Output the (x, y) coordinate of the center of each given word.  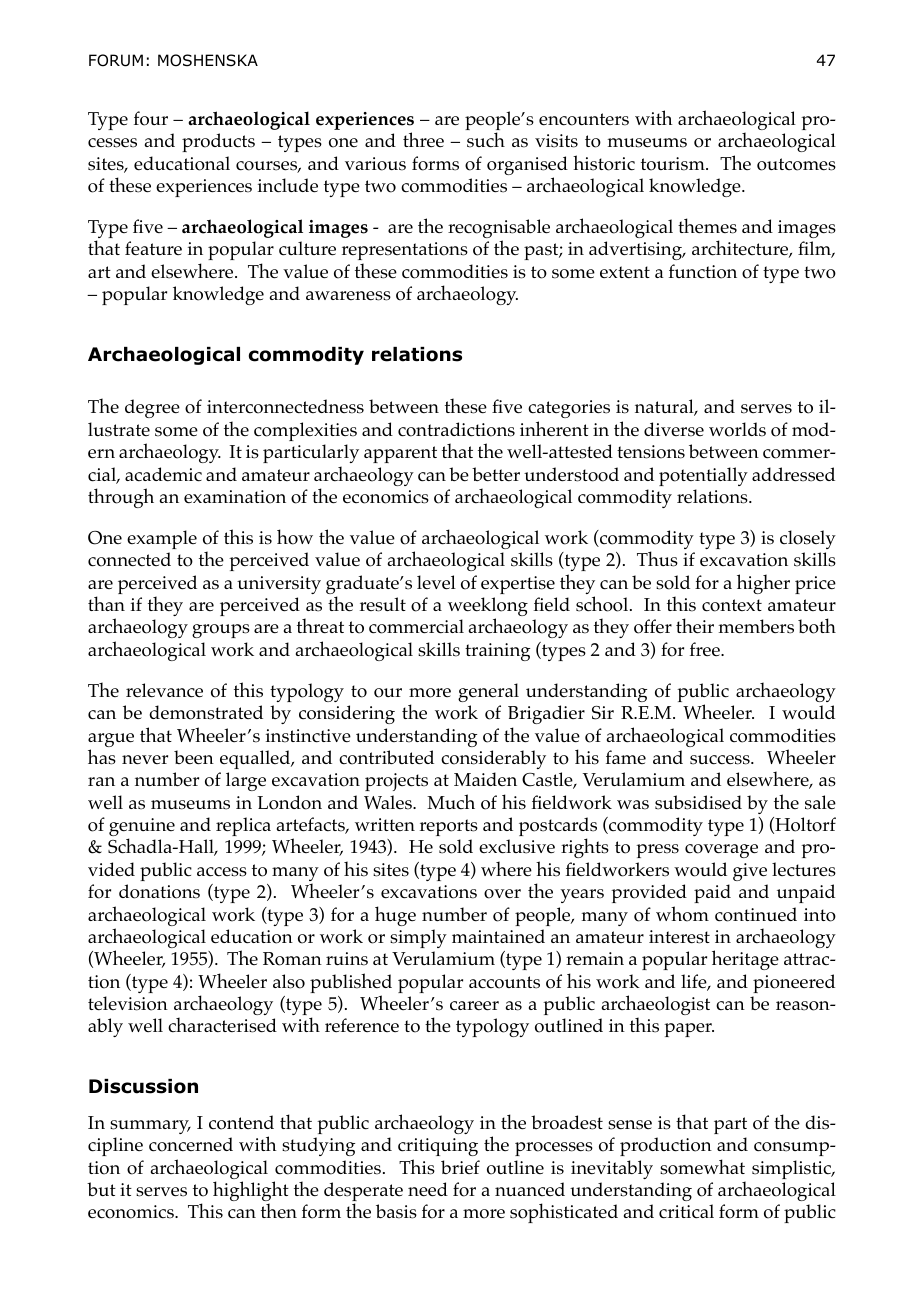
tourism (674, 164)
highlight (251, 1192)
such (486, 140)
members (756, 626)
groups (221, 631)
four (151, 118)
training (497, 652)
